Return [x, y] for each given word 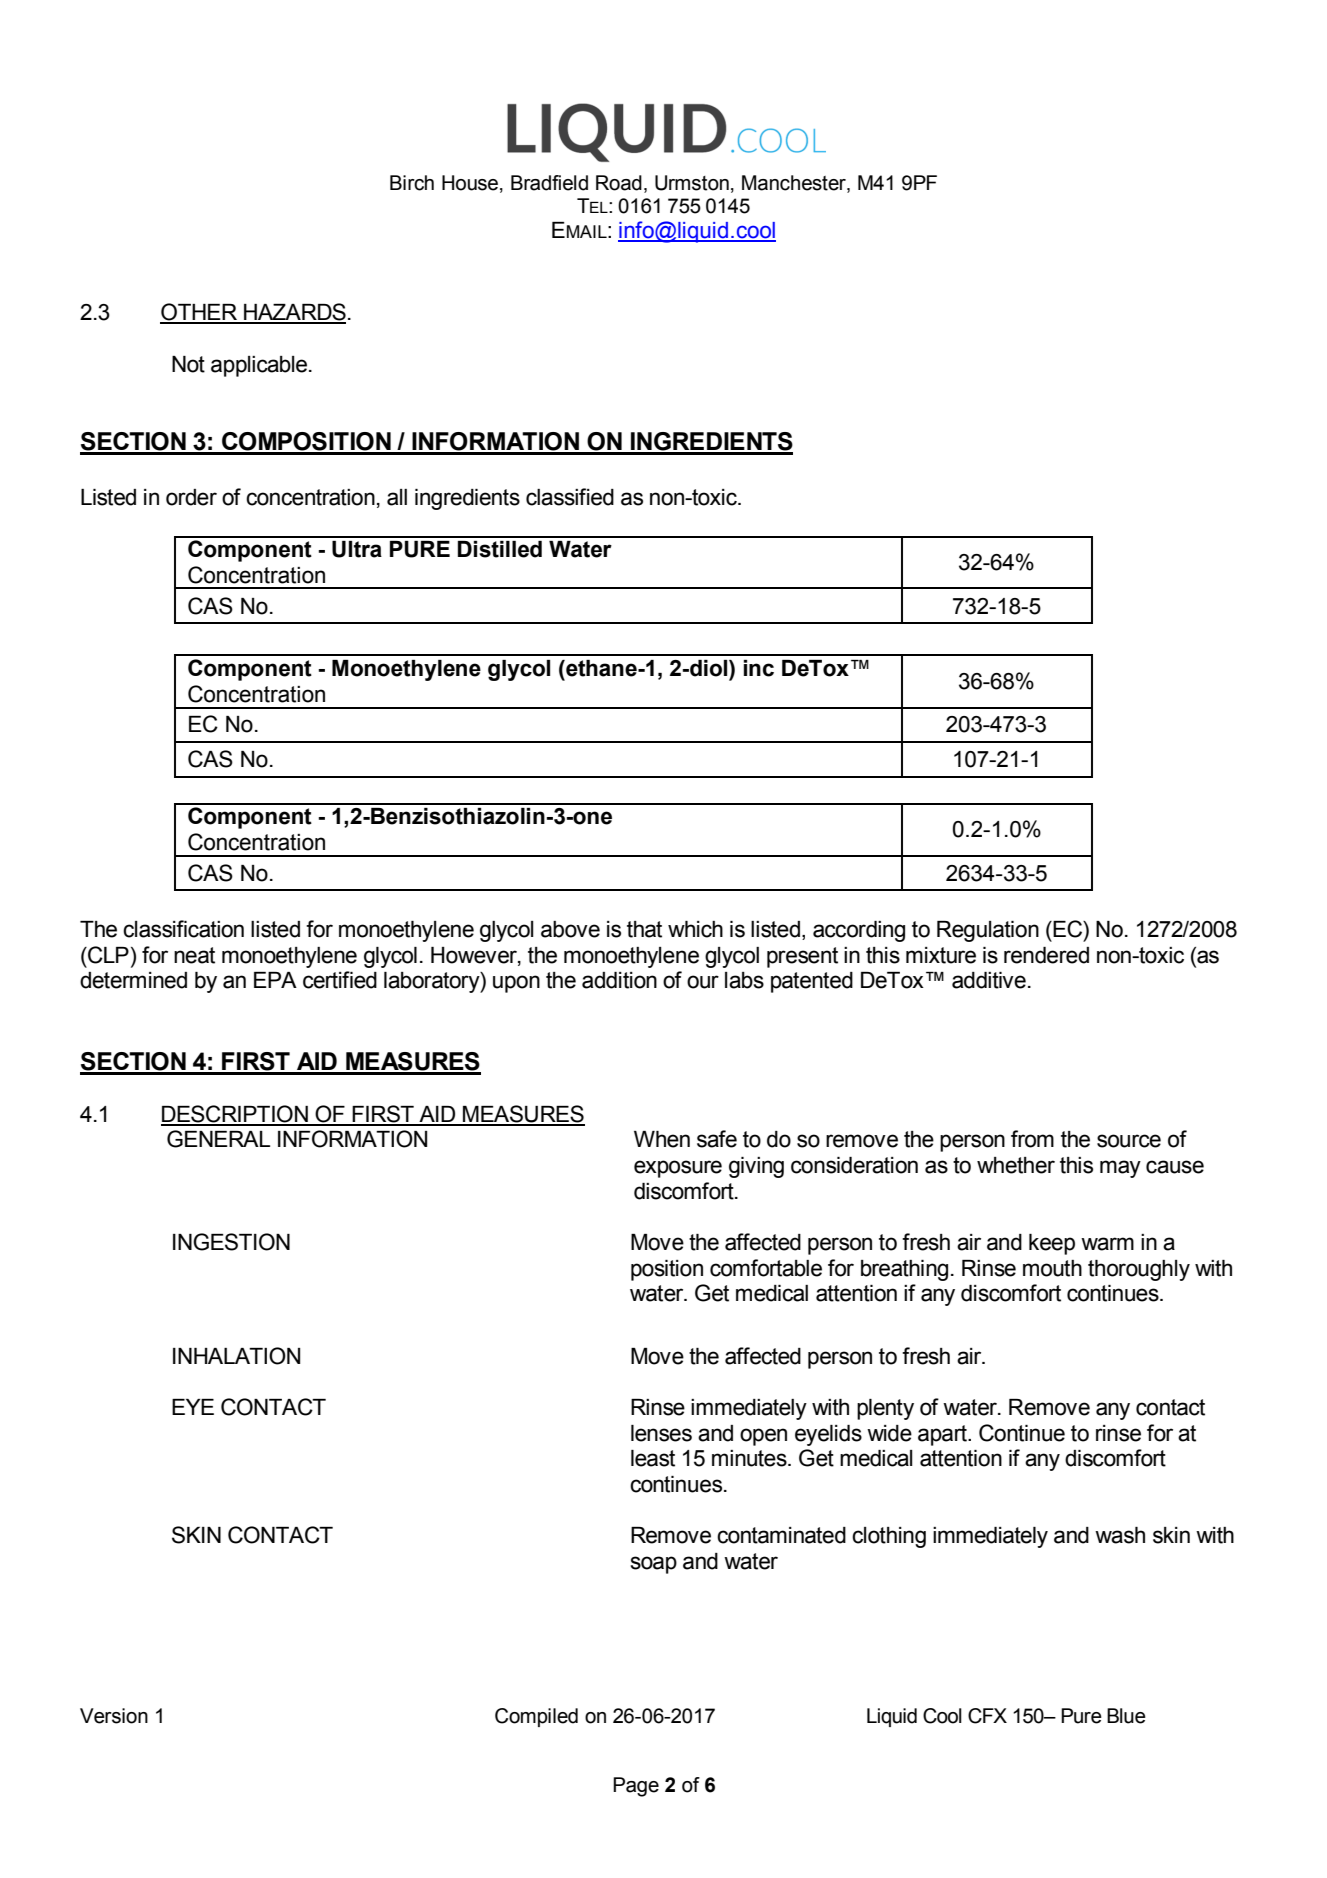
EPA [275, 980]
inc [759, 668]
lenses [661, 1433]
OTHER [200, 313]
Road [619, 183]
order [191, 497]
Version [114, 1716]
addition [619, 980]
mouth [1052, 1268]
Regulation [988, 931]
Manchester [795, 184]
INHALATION [236, 1356]
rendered [1046, 955]
